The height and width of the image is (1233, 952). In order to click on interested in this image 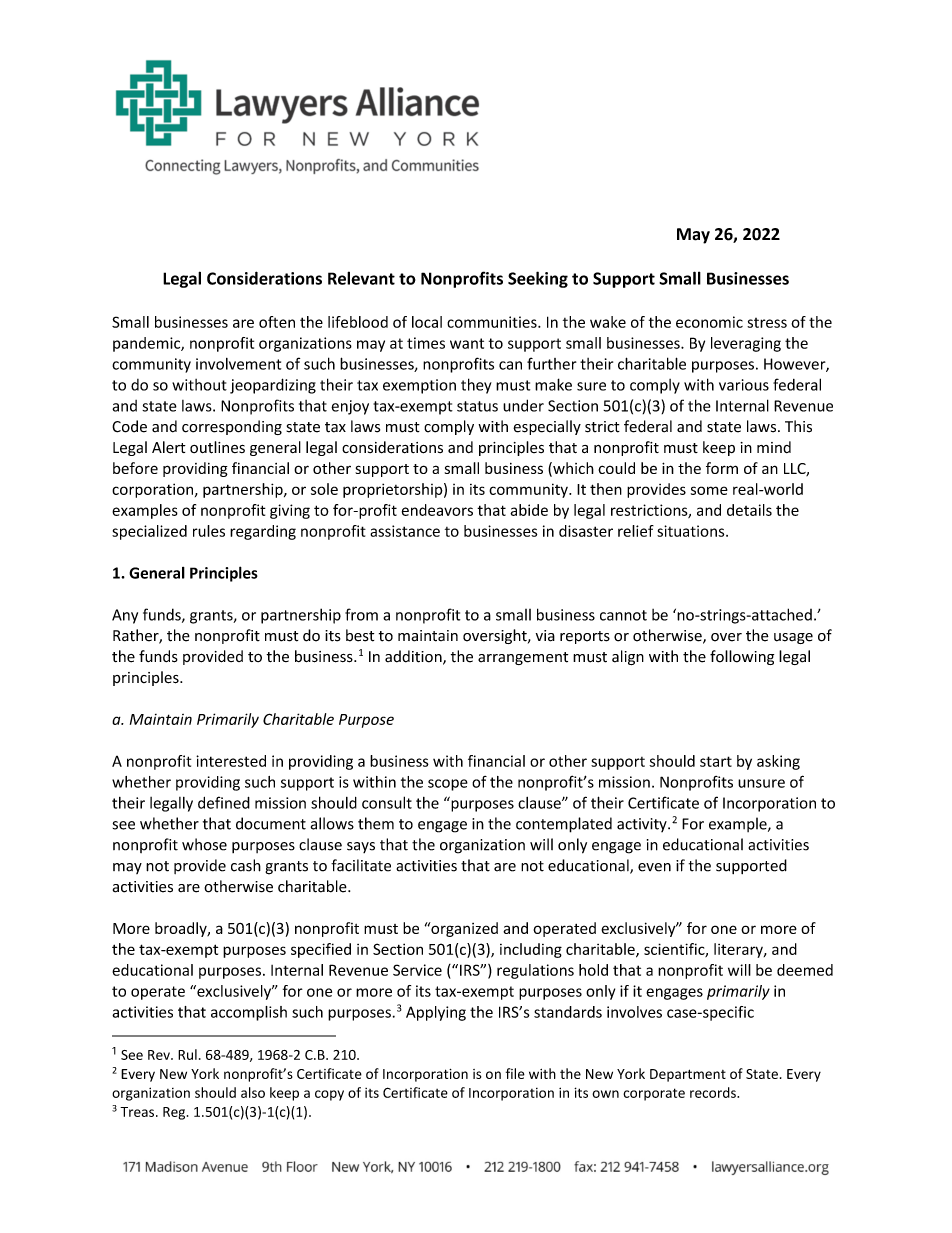, I will do `click(231, 761)`.
